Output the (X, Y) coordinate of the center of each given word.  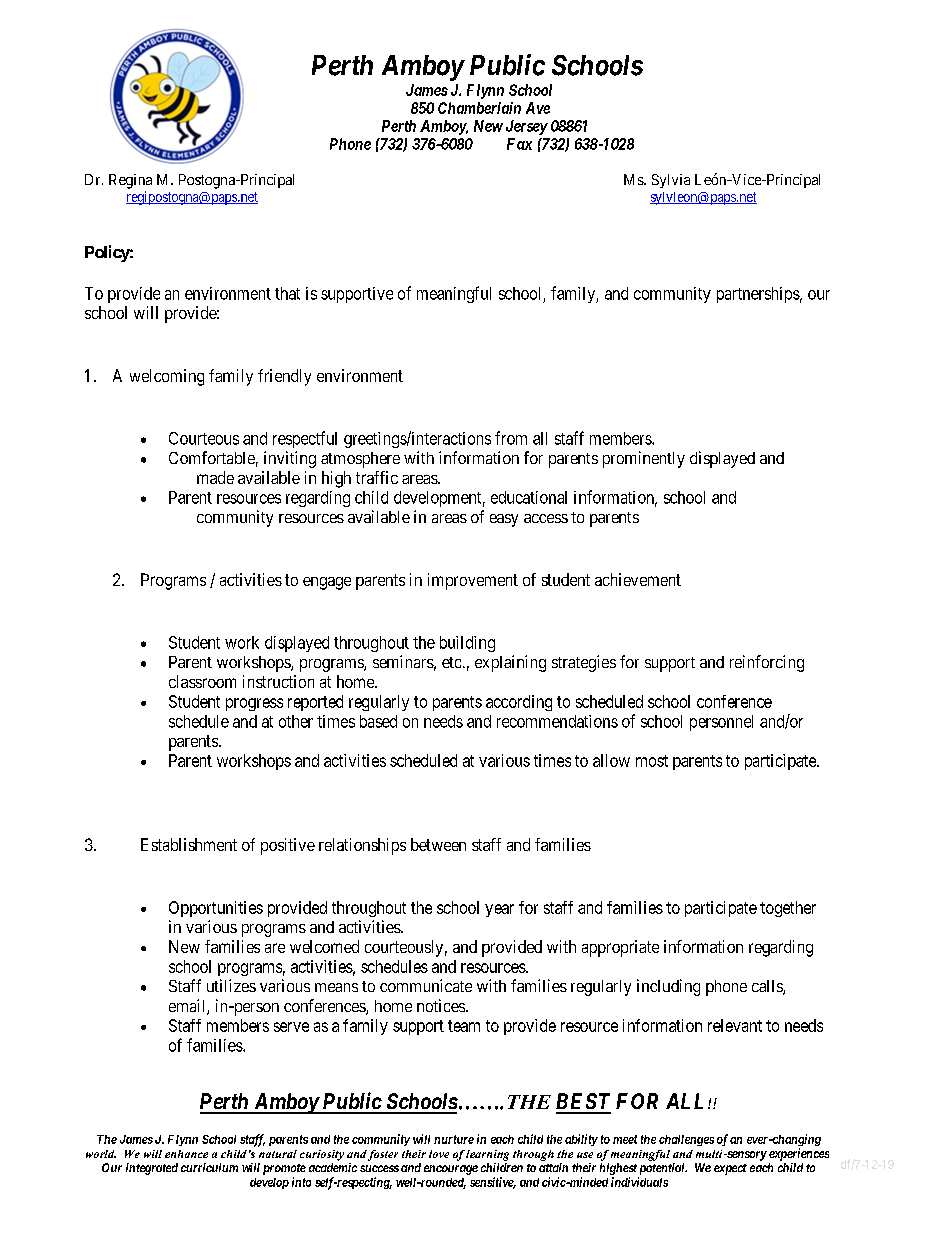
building (467, 644)
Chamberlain (479, 108)
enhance (186, 1154)
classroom (202, 681)
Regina (130, 181)
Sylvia (671, 181)
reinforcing (767, 663)
